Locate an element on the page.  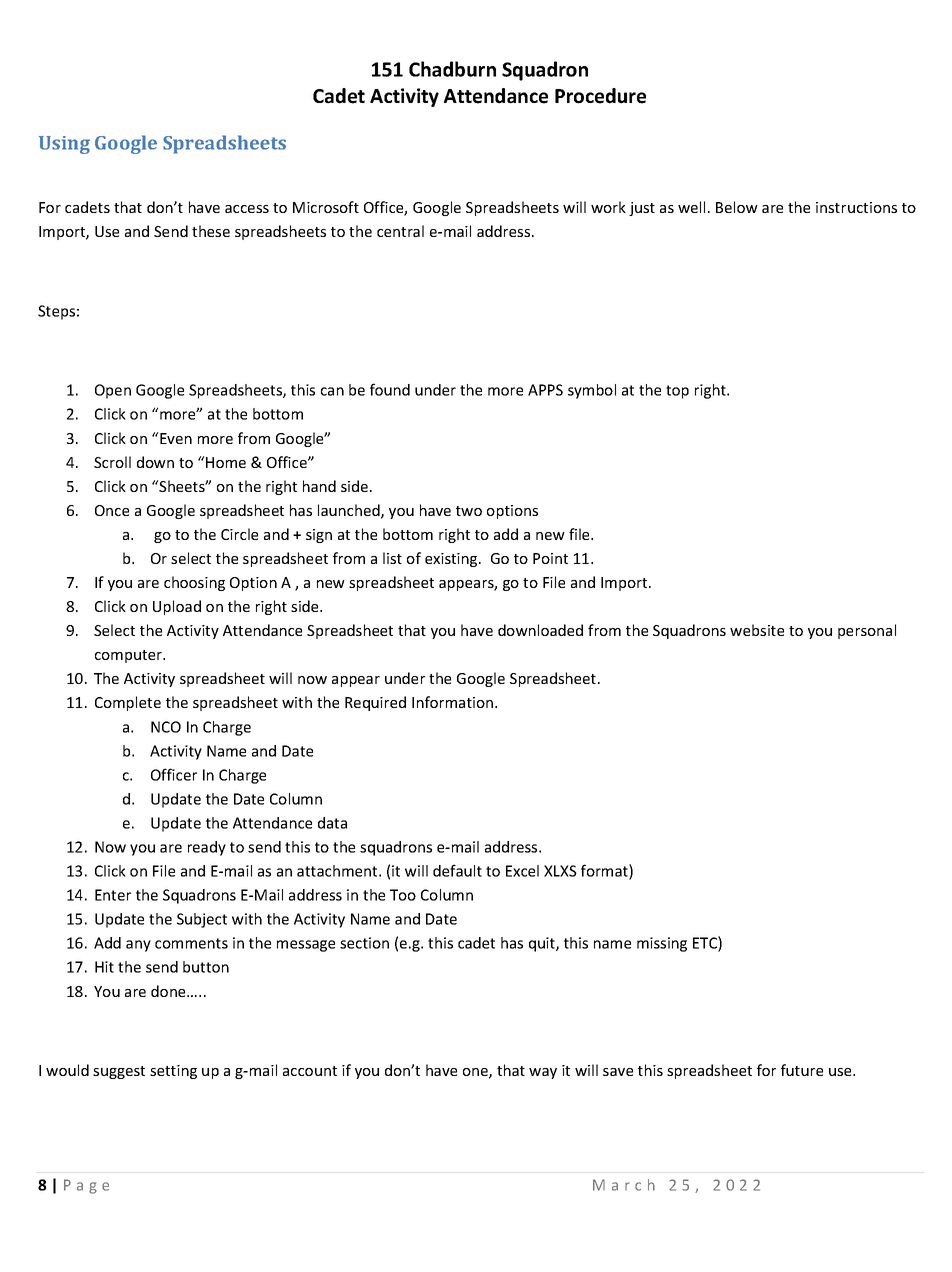
setting is located at coordinates (173, 1072).
